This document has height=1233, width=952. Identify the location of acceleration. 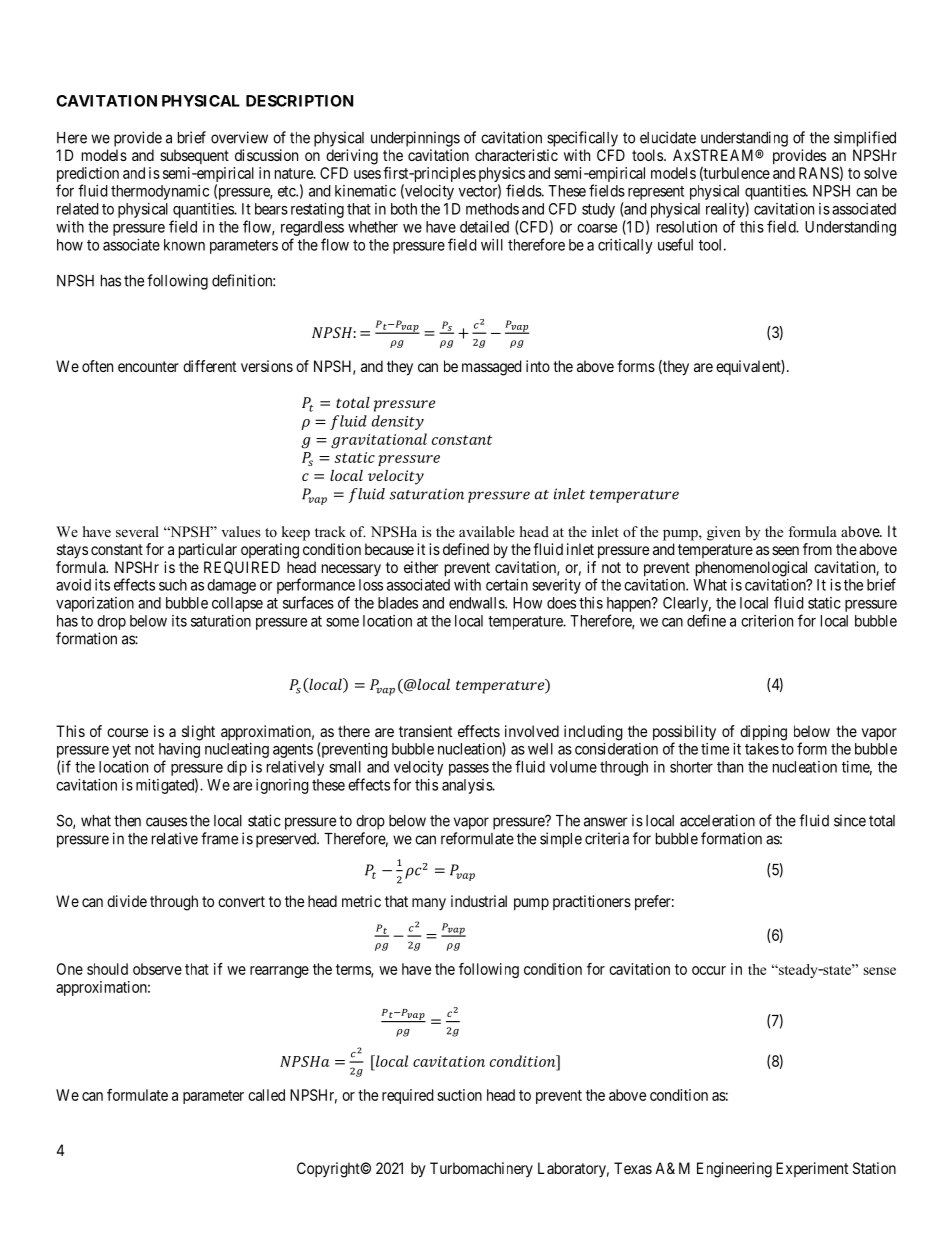
(717, 820).
